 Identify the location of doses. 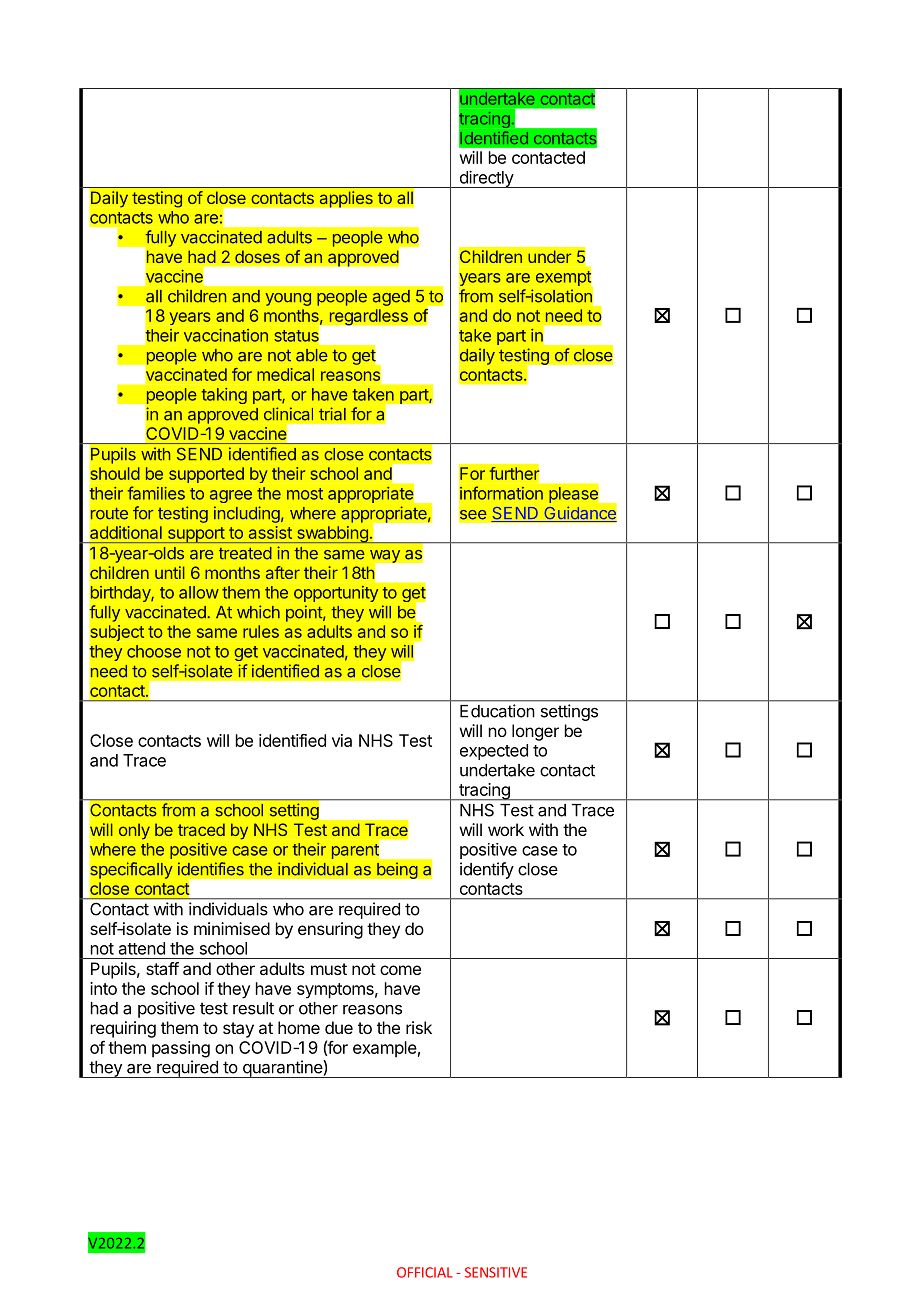
(257, 257).
